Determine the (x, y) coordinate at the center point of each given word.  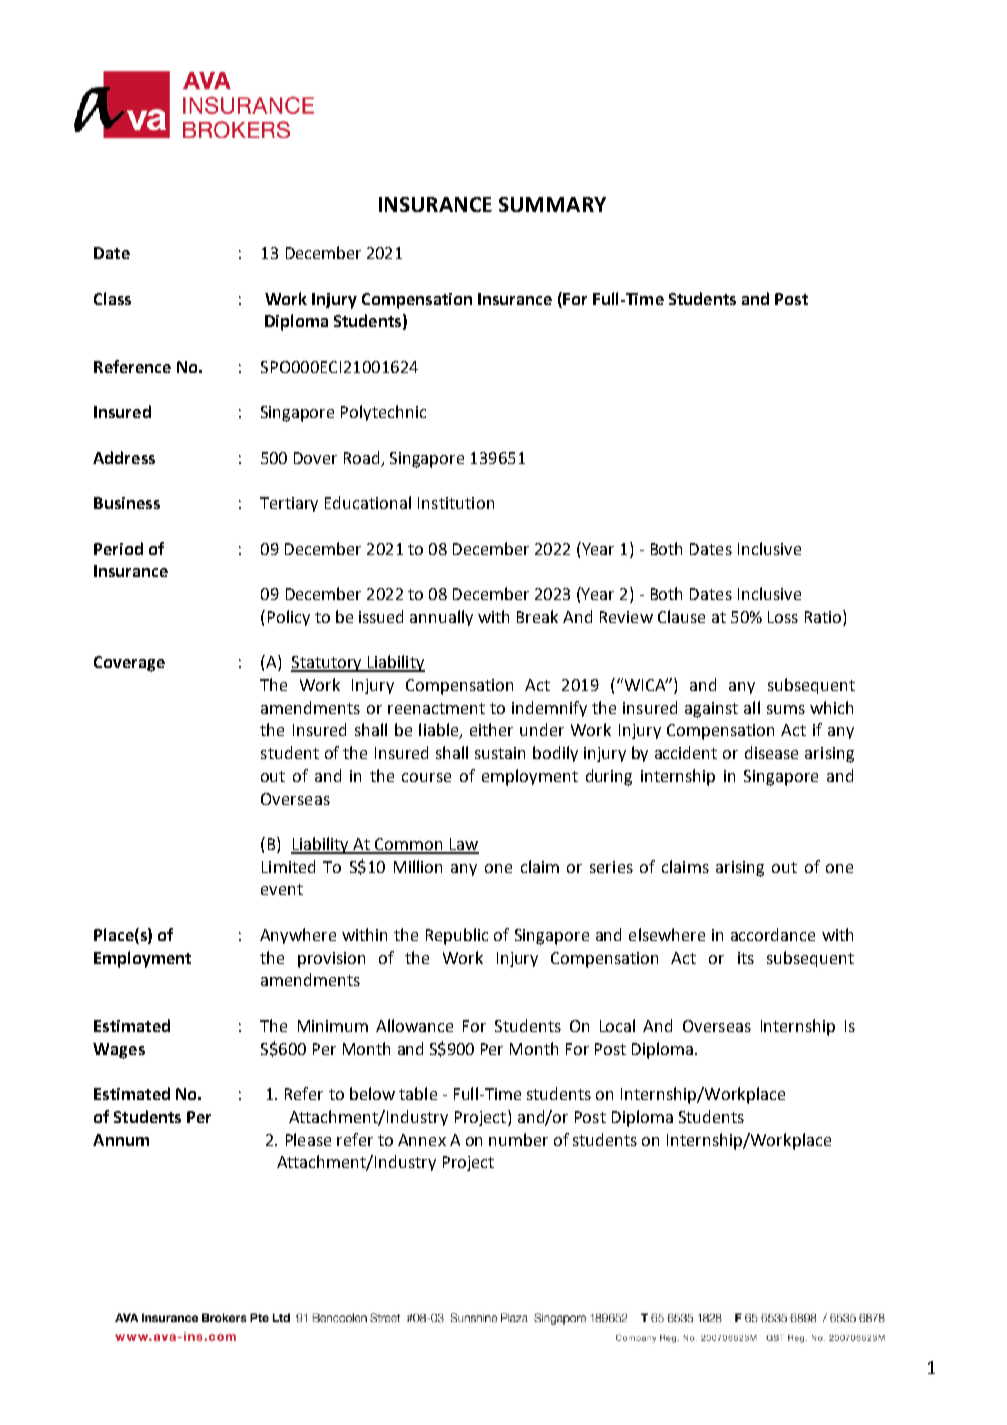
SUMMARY (552, 204)
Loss (783, 617)
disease (771, 752)
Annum (121, 1140)
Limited (288, 866)
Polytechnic (383, 413)
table (418, 1093)
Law (463, 845)
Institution (456, 503)
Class (112, 298)
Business (127, 503)
